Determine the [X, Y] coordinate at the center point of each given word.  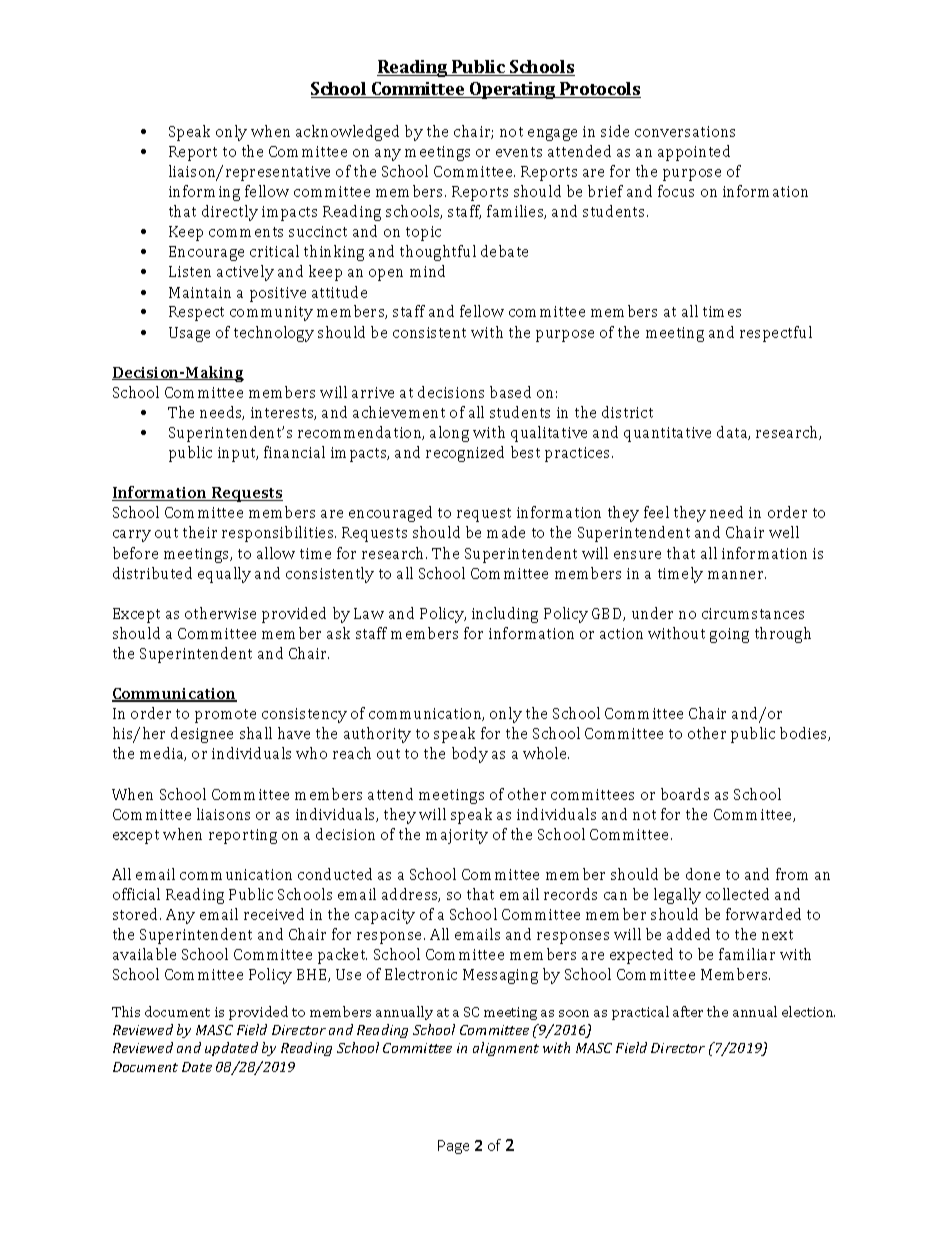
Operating [513, 90]
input [238, 454]
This [126, 1011]
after [688, 1011]
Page [453, 1147]
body [470, 755]
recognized [465, 454]
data [733, 433]
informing [204, 193]
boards [685, 794]
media [163, 754]
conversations [685, 131]
